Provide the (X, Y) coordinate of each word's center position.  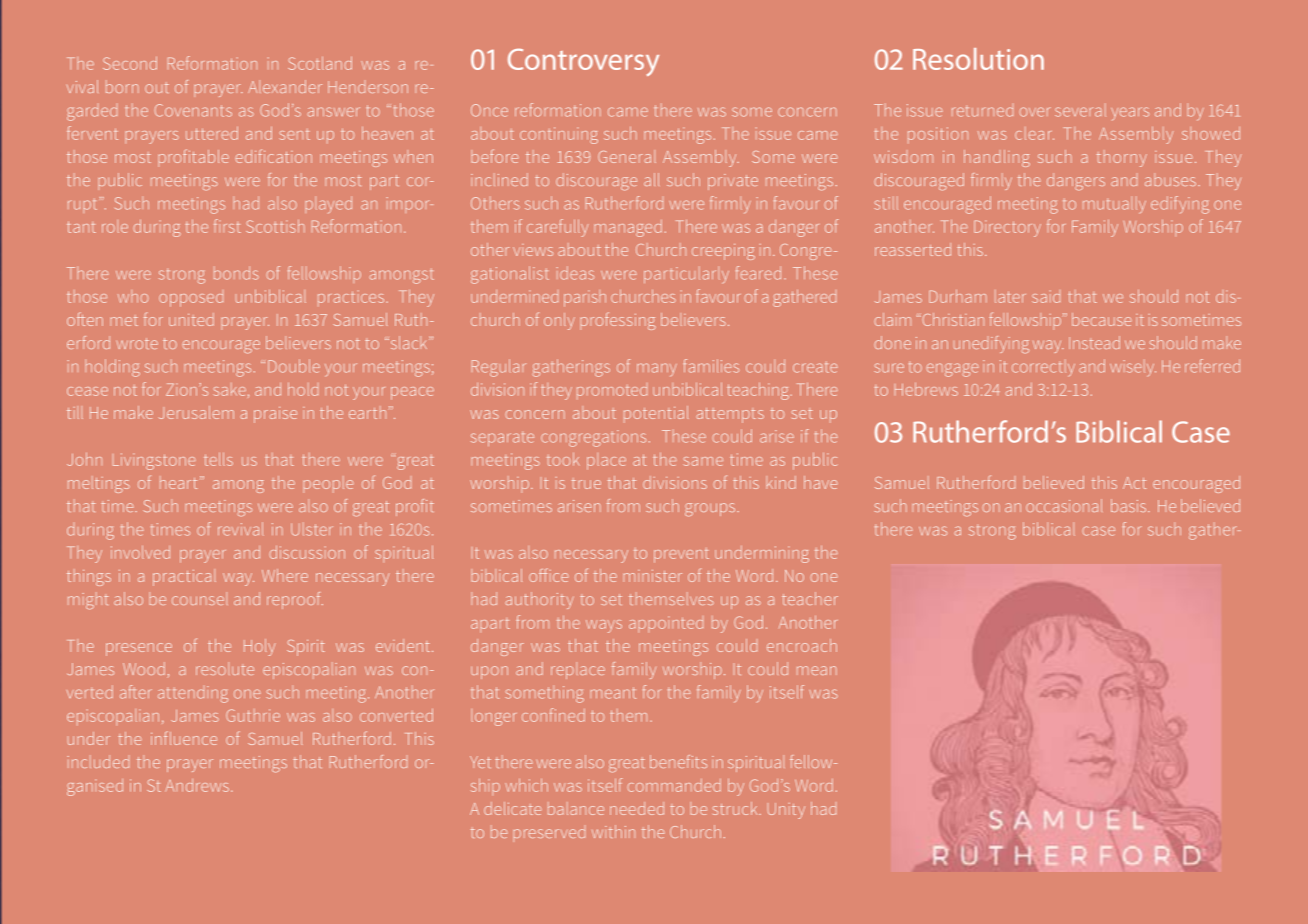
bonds (236, 273)
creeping (723, 252)
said (1046, 296)
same (703, 461)
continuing (559, 135)
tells (218, 459)
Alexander (285, 86)
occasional (1064, 505)
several (1080, 110)
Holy (259, 647)
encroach (802, 645)
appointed (666, 624)
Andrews (197, 785)
